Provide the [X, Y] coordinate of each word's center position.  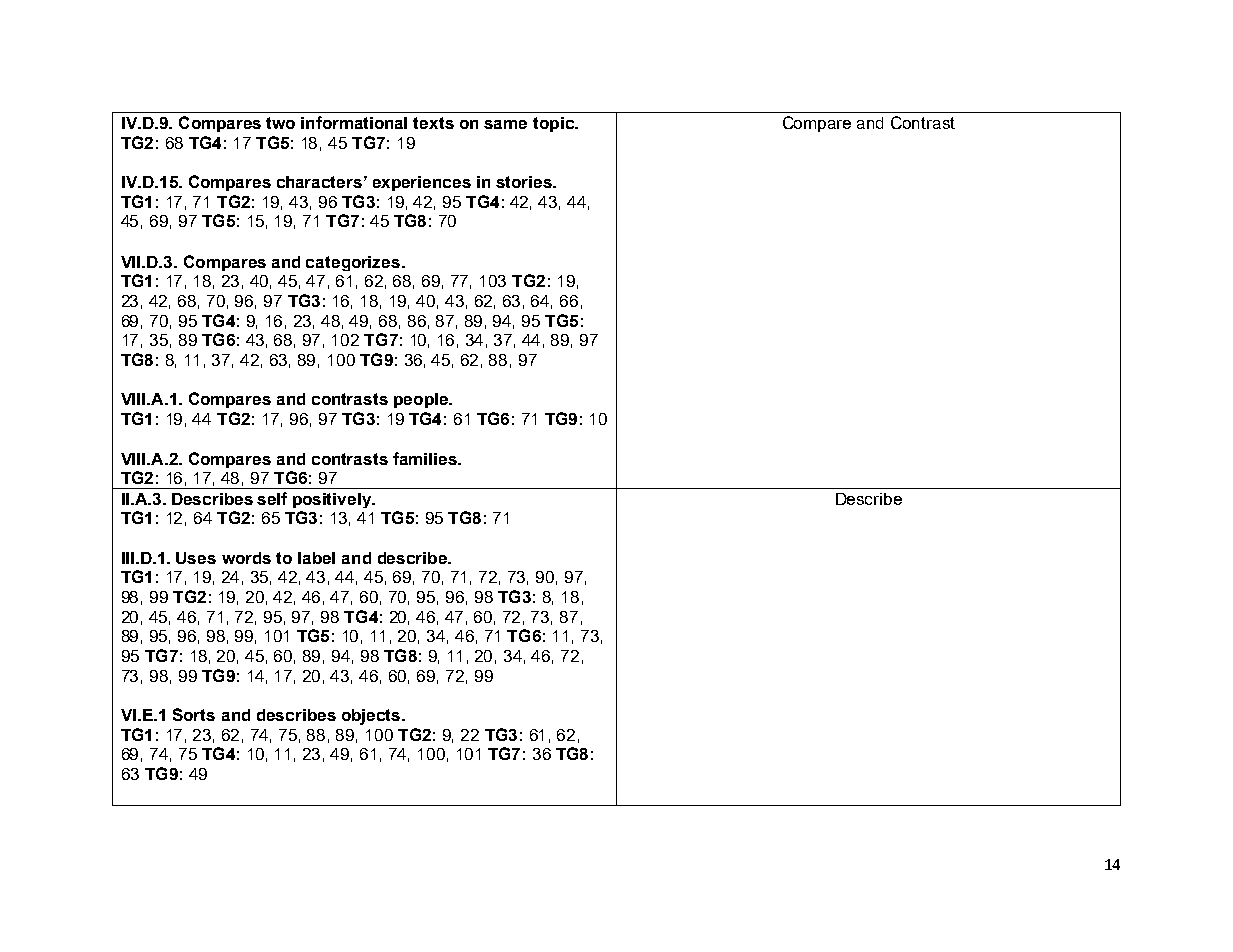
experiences [422, 183]
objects [372, 717]
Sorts [194, 714]
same [505, 124]
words [246, 558]
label [316, 558]
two [280, 123]
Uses [196, 558]
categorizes [353, 263]
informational [354, 122]
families [426, 458]
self [272, 498]
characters [319, 182]
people [422, 400]
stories [525, 182]
